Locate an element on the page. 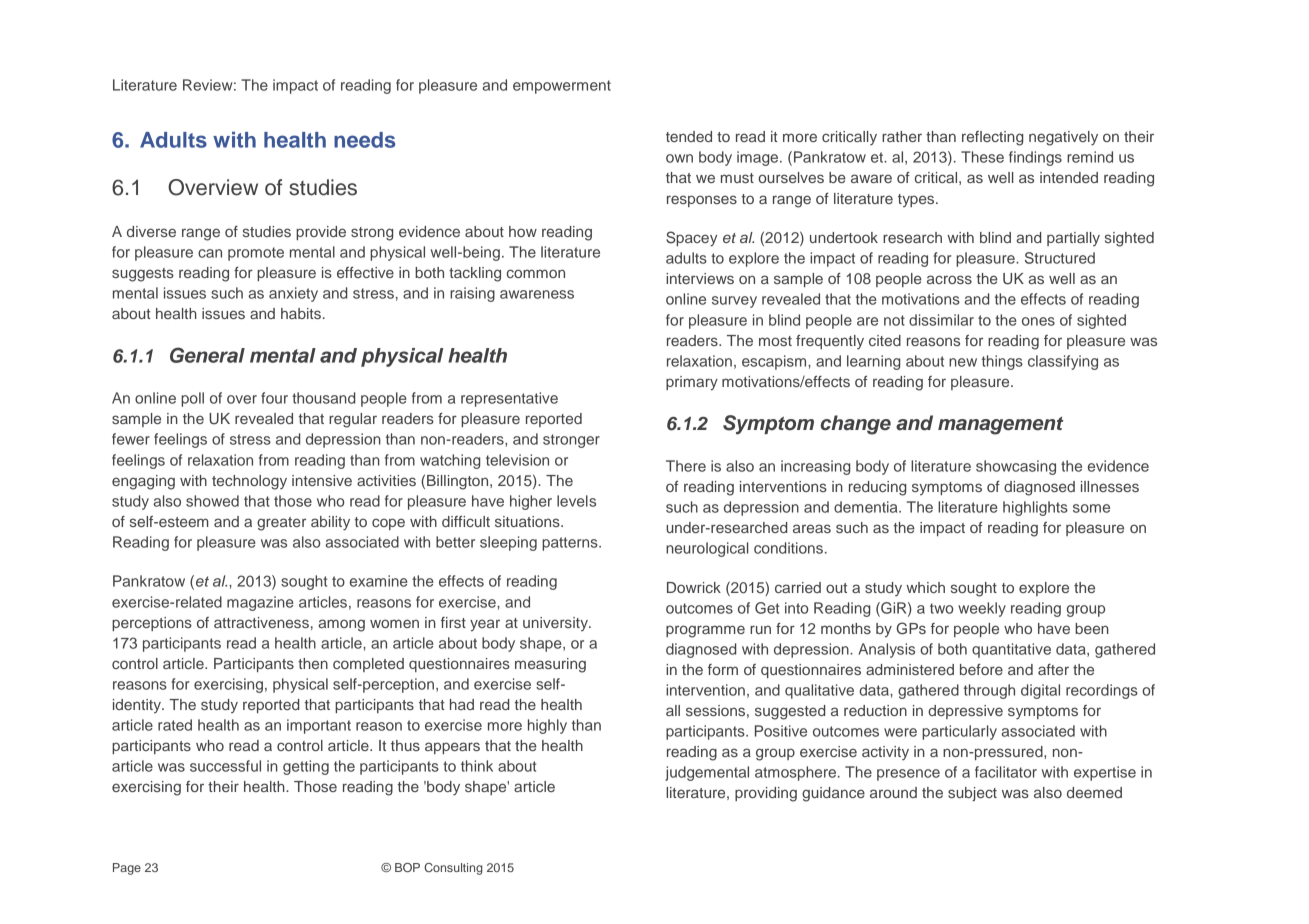  technology is located at coordinates (249, 482).
